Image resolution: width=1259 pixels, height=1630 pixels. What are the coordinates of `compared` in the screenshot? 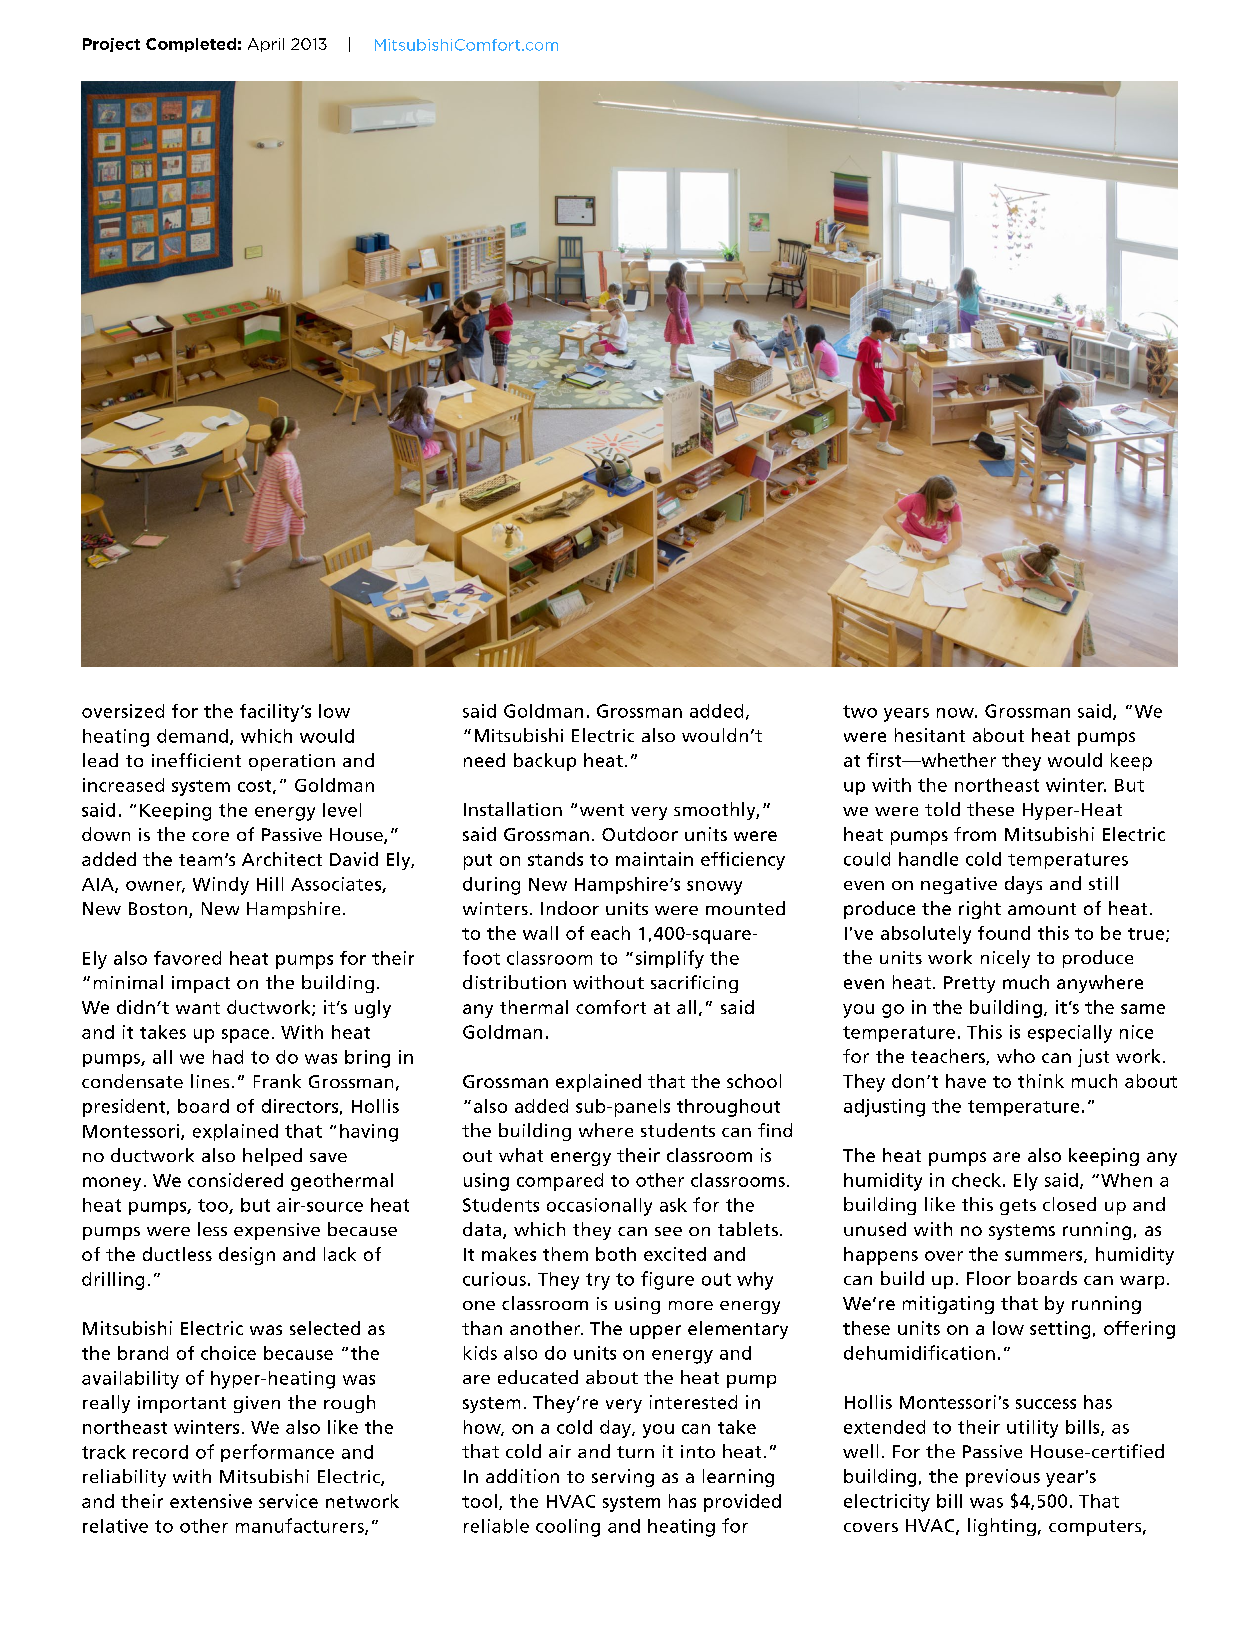 It's located at (560, 1182).
